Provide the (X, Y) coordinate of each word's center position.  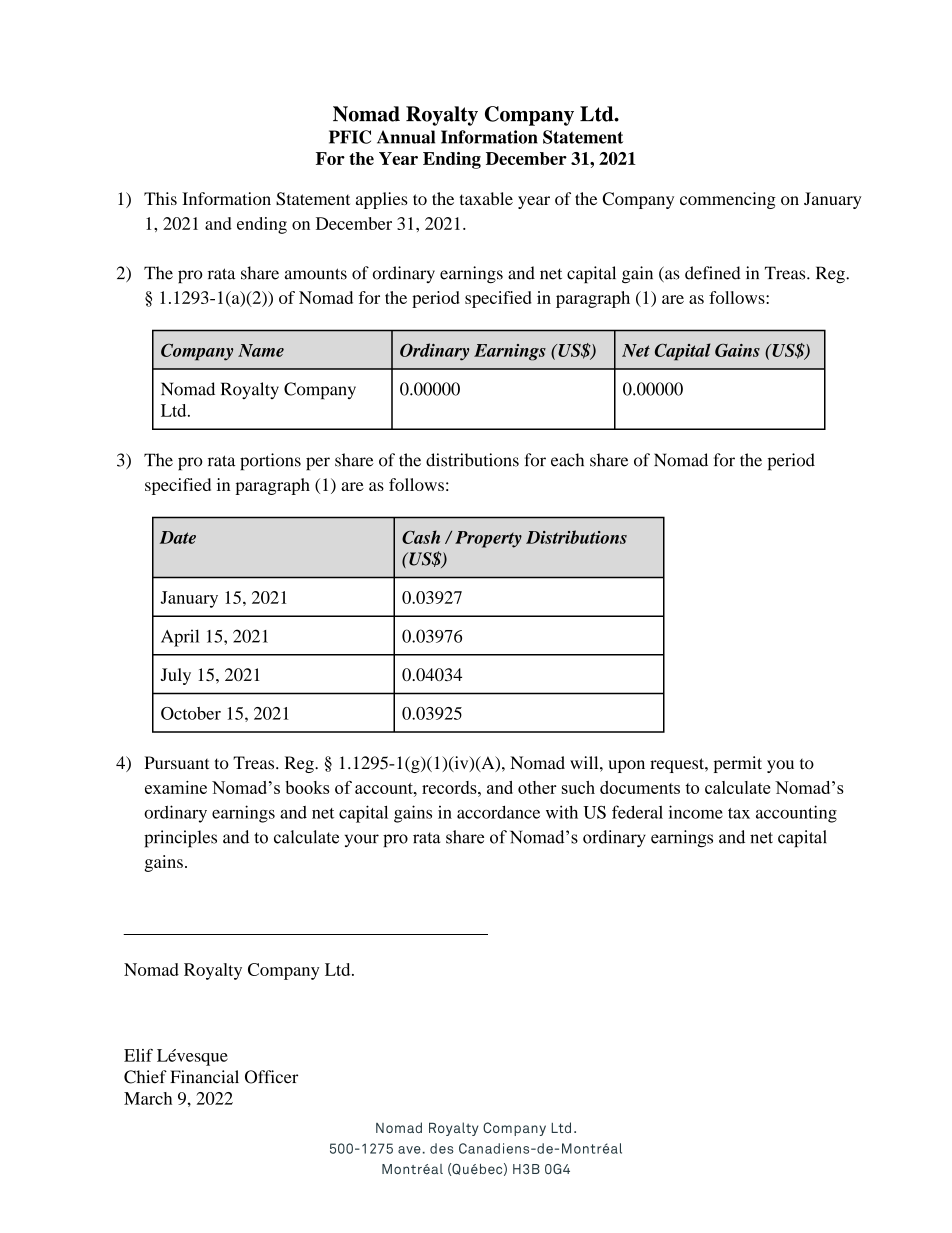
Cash (421, 537)
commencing (728, 200)
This (160, 198)
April (180, 638)
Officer (271, 1077)
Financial (204, 1077)
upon (626, 766)
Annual (406, 137)
